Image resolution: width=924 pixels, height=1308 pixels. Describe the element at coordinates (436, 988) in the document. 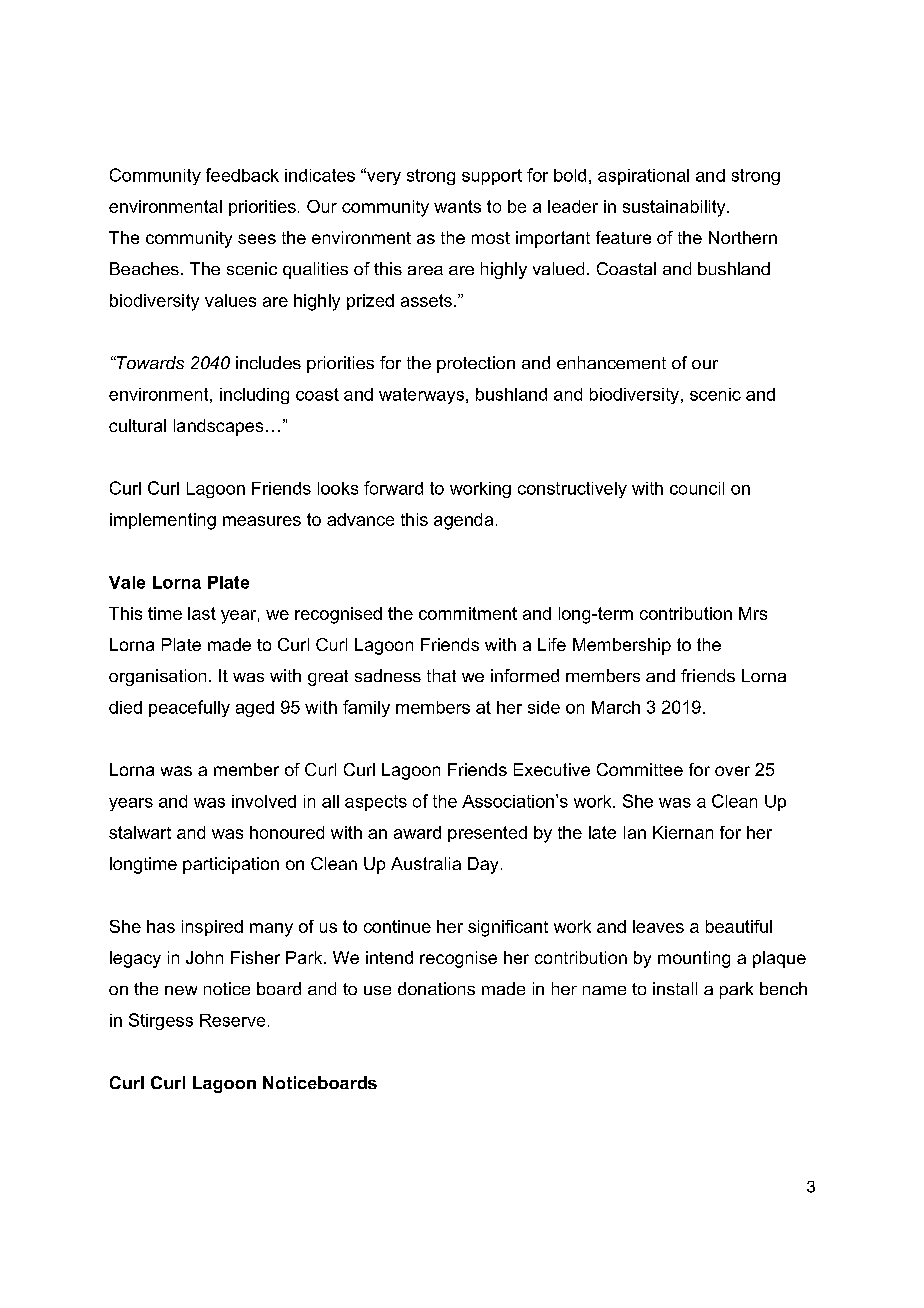

I see `donations` at that location.
